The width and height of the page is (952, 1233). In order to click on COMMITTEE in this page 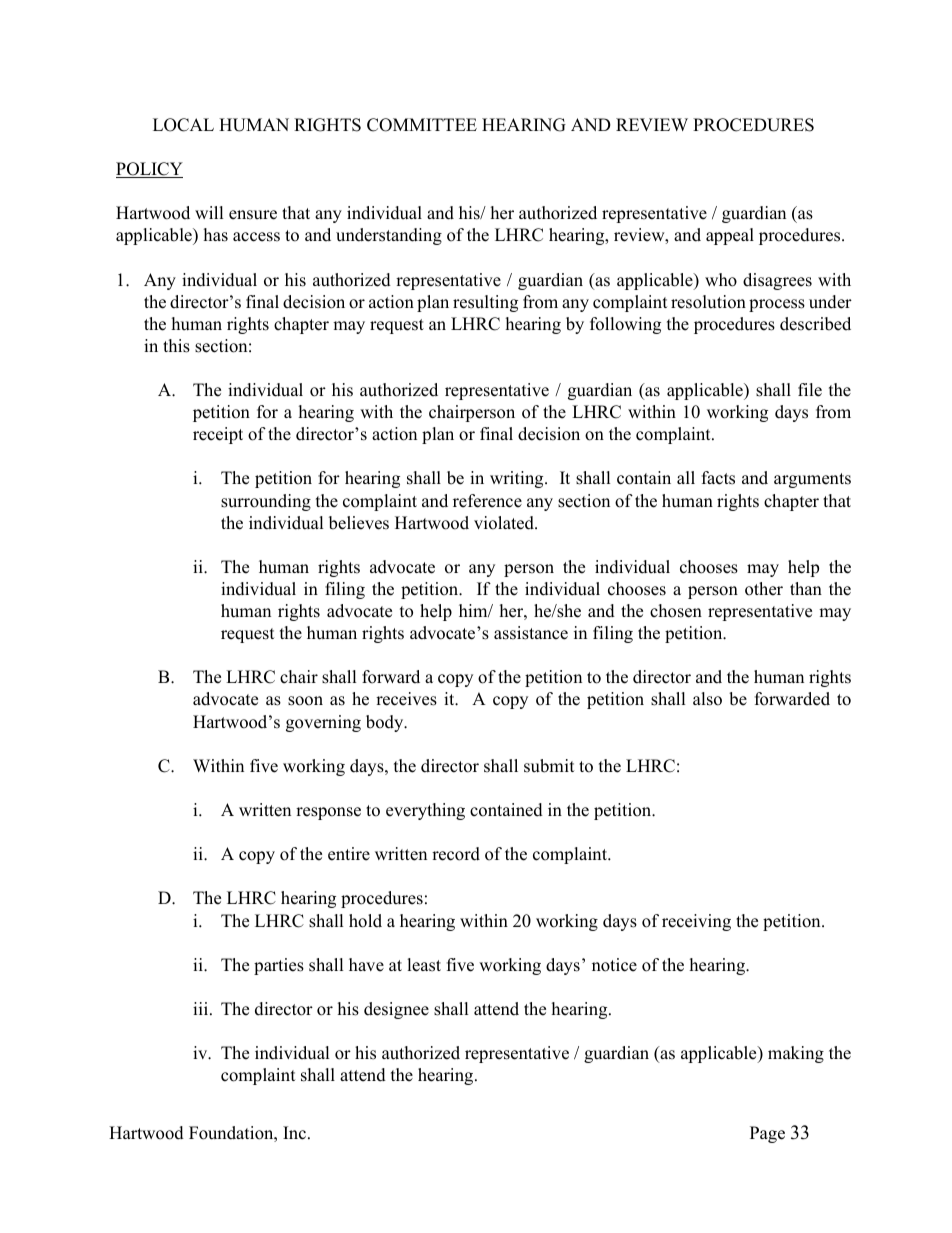, I will do `click(422, 125)`.
